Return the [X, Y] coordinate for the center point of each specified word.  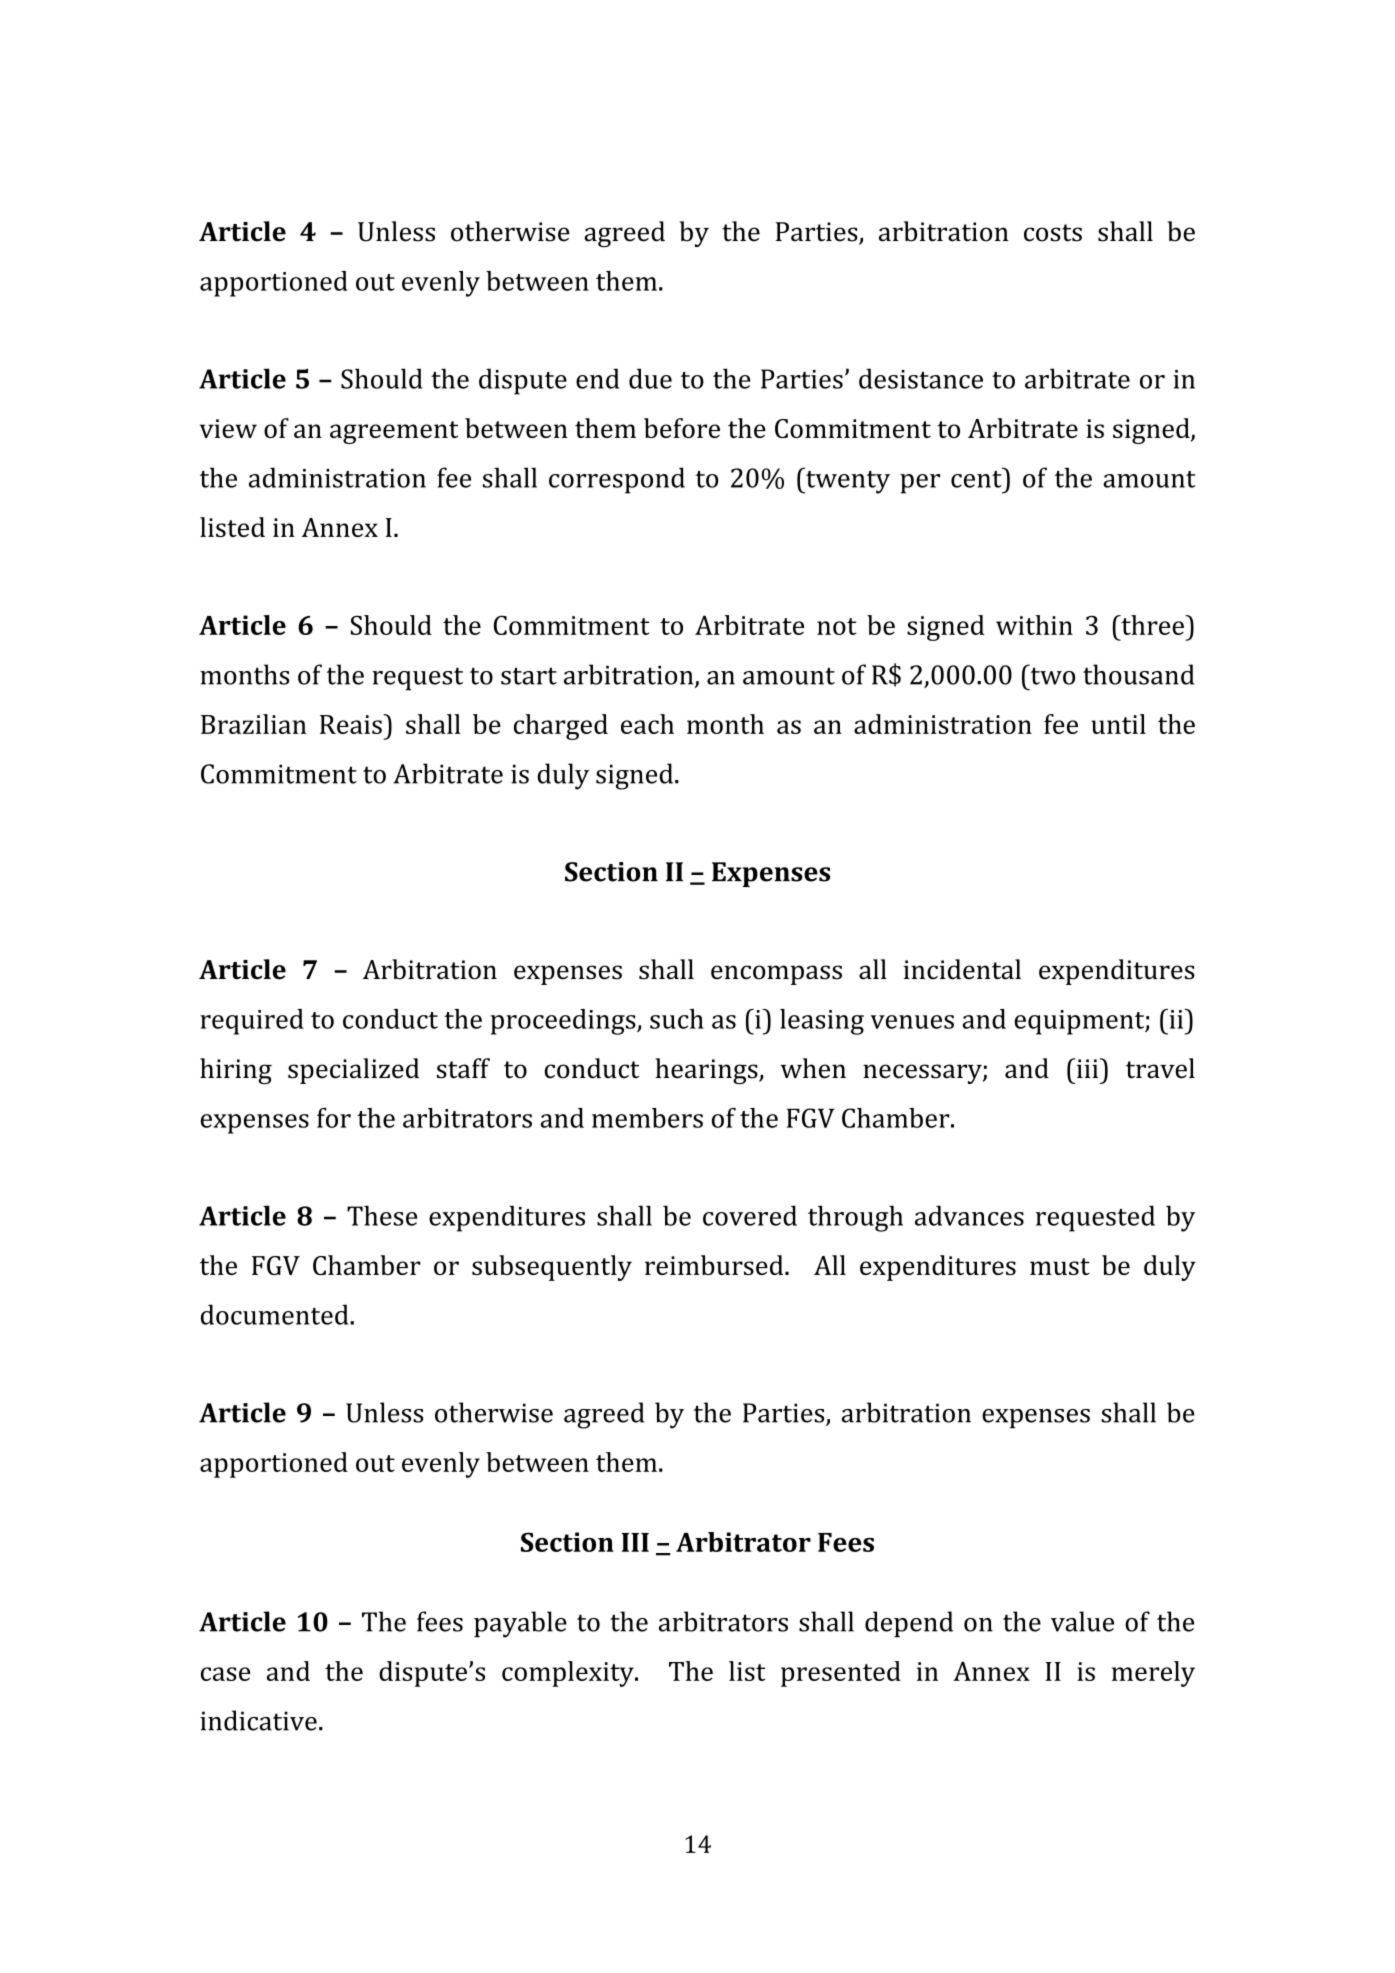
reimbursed [715, 1265]
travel [1160, 1068]
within [1034, 625]
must [1060, 1266]
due [650, 378]
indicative [258, 1720]
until [1118, 724]
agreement [394, 432]
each [647, 724]
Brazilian [254, 724]
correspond [617, 480]
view [228, 428]
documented [276, 1314]
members [647, 1118]
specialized [353, 1071]
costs [1053, 233]
